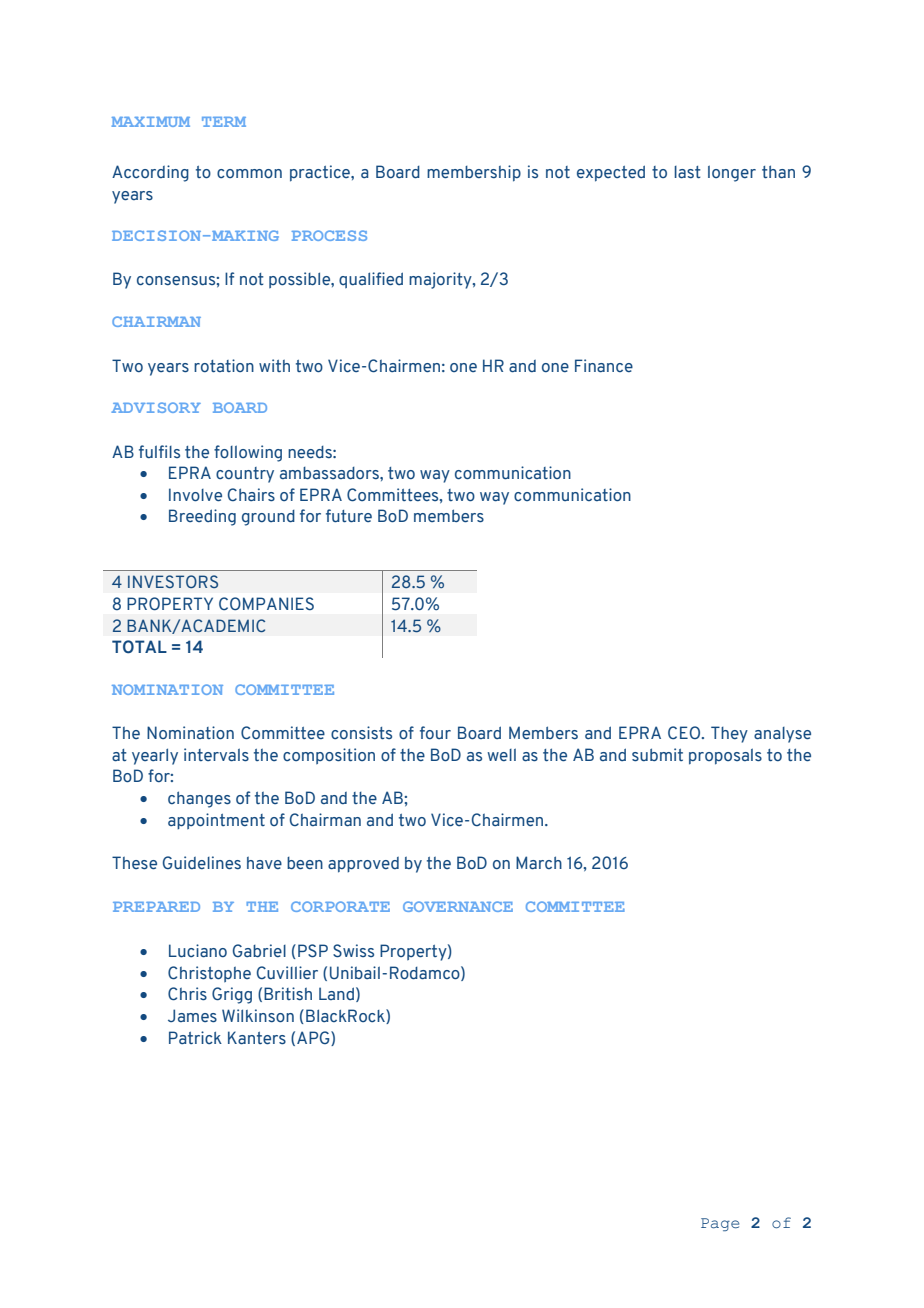 The image size is (924, 1308). I want to click on practice, so click(321, 173).
